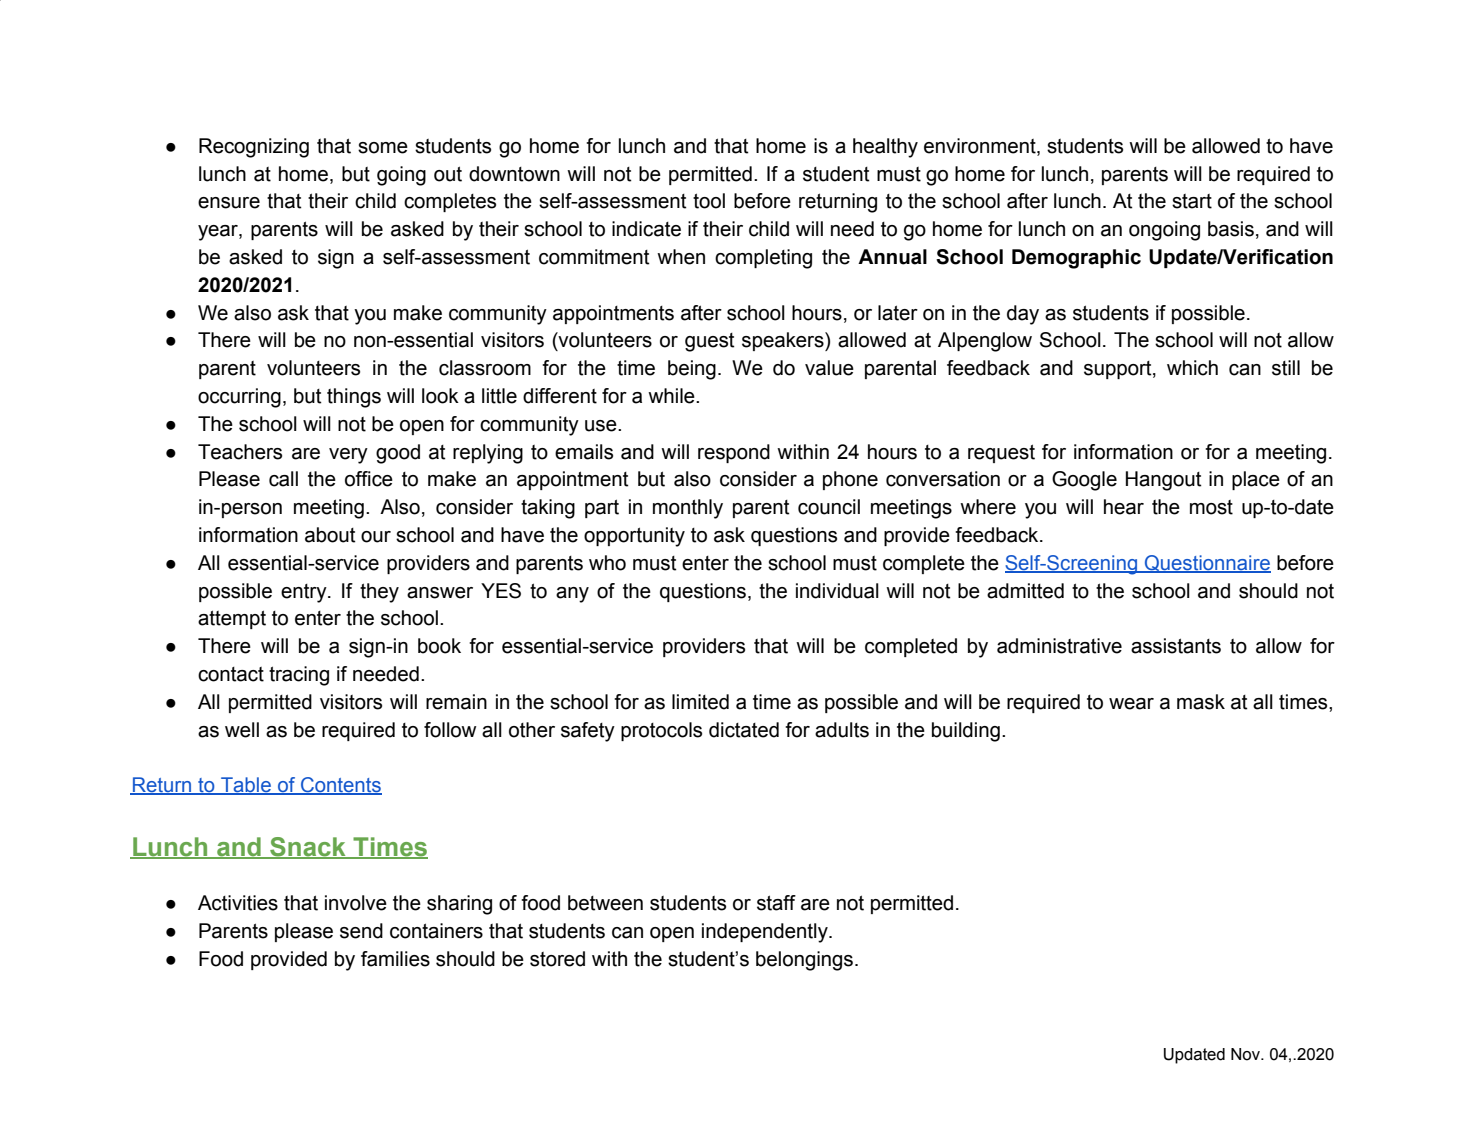  I want to click on individual, so click(837, 591).
